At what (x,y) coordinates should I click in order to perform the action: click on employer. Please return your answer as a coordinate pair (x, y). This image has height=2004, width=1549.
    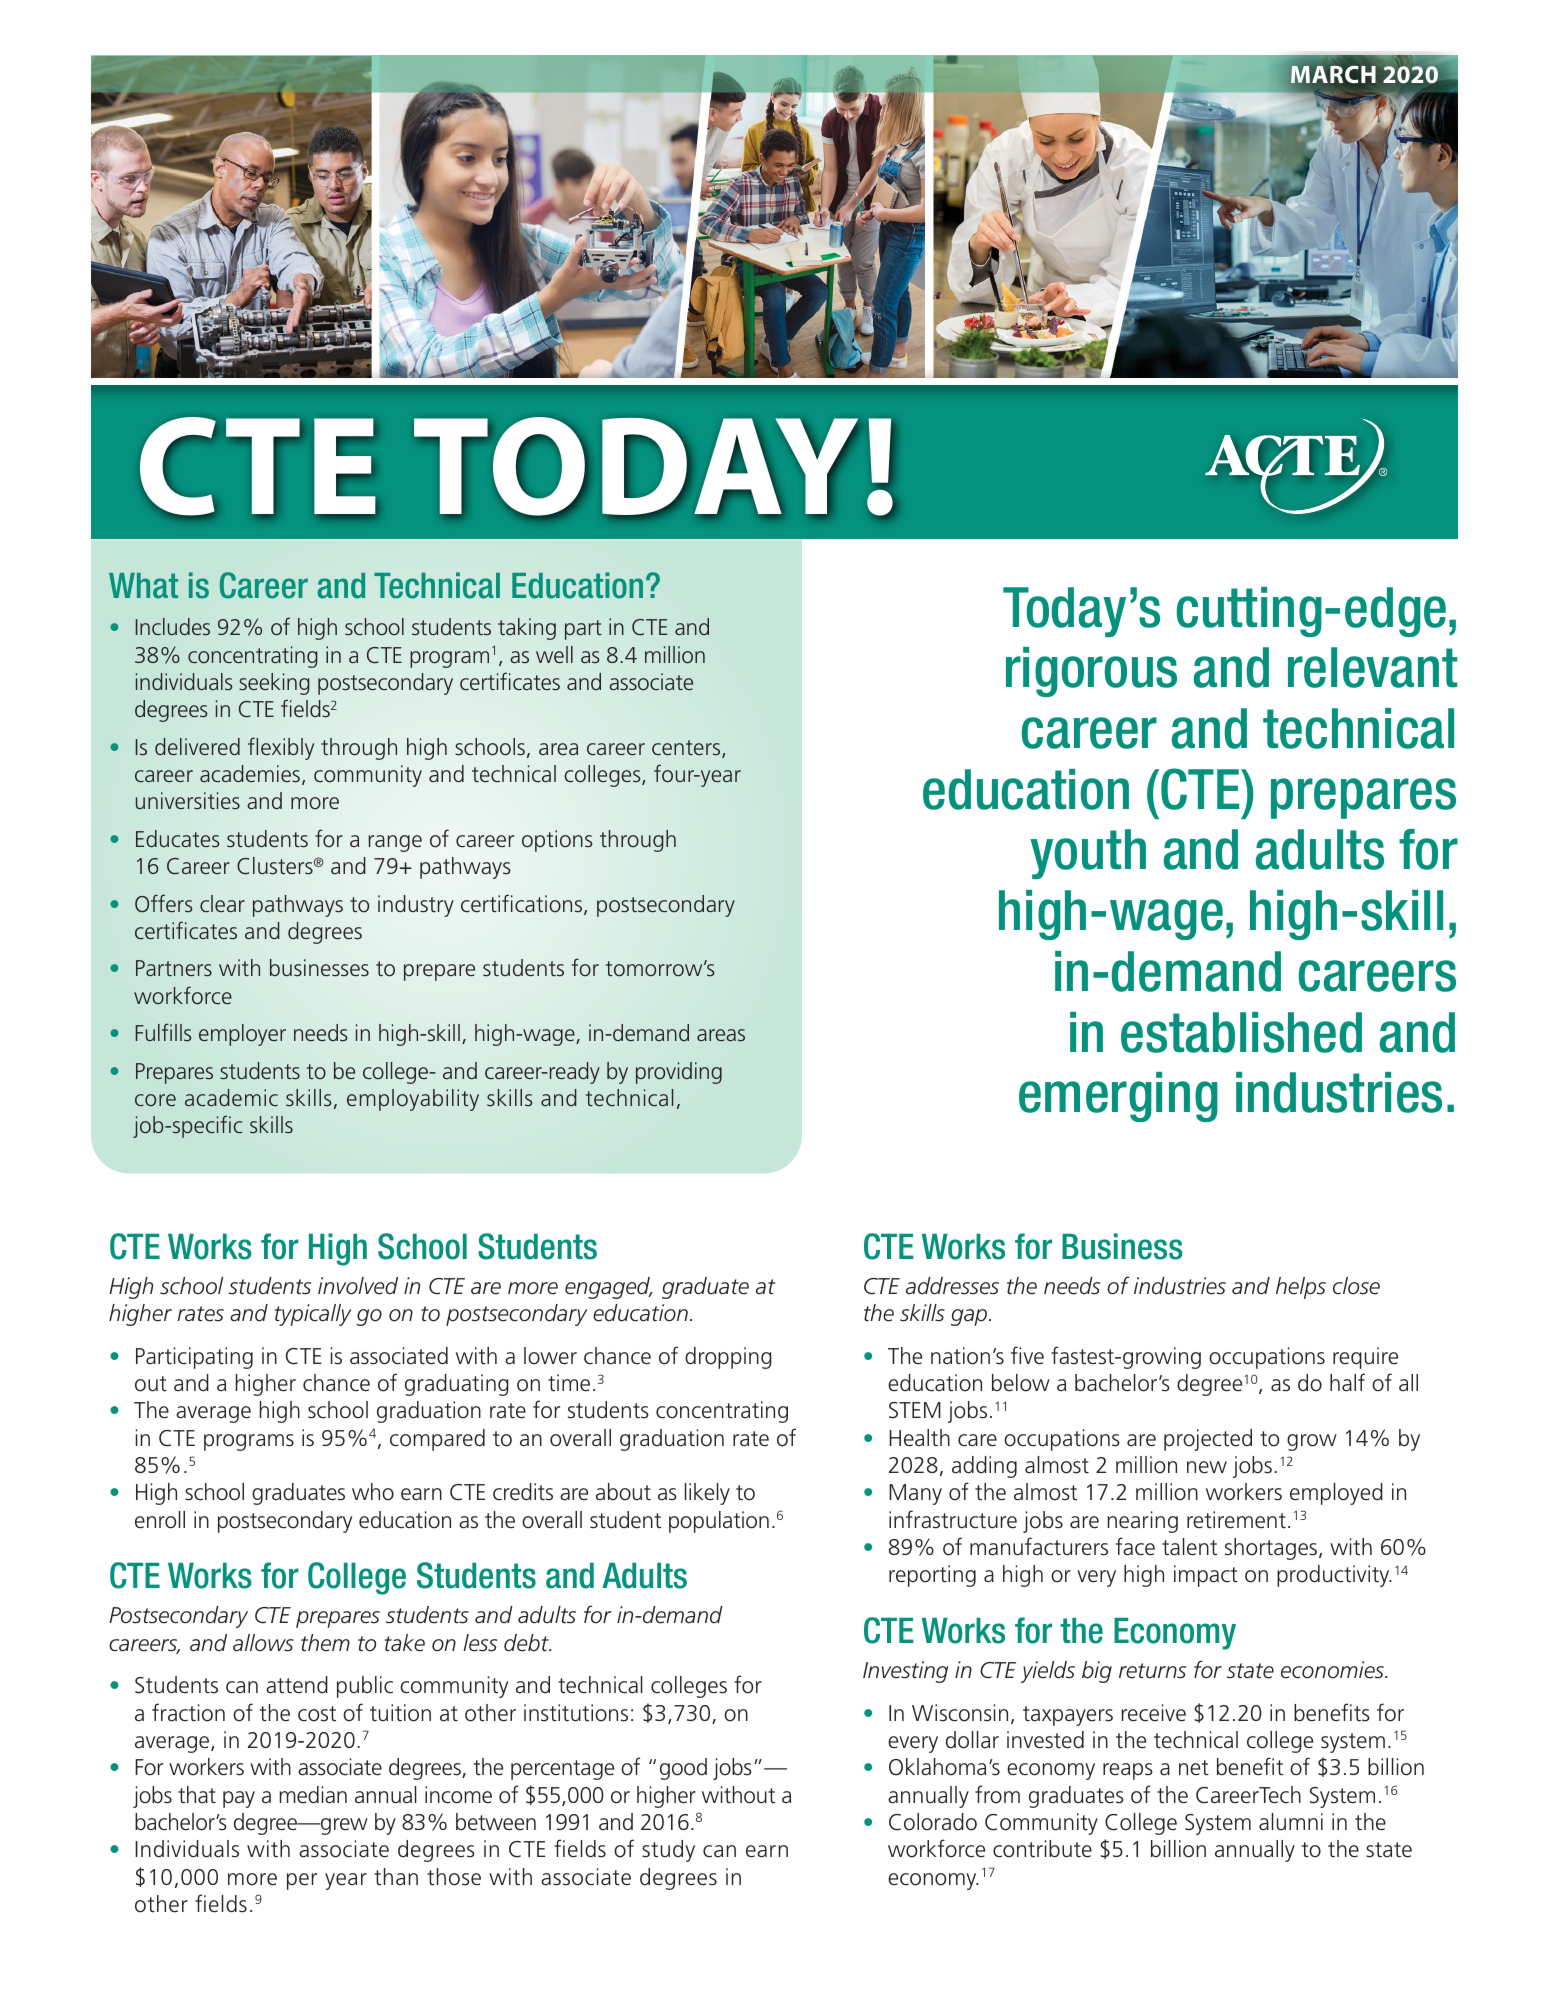
    Looking at the image, I should click on (242, 1035).
